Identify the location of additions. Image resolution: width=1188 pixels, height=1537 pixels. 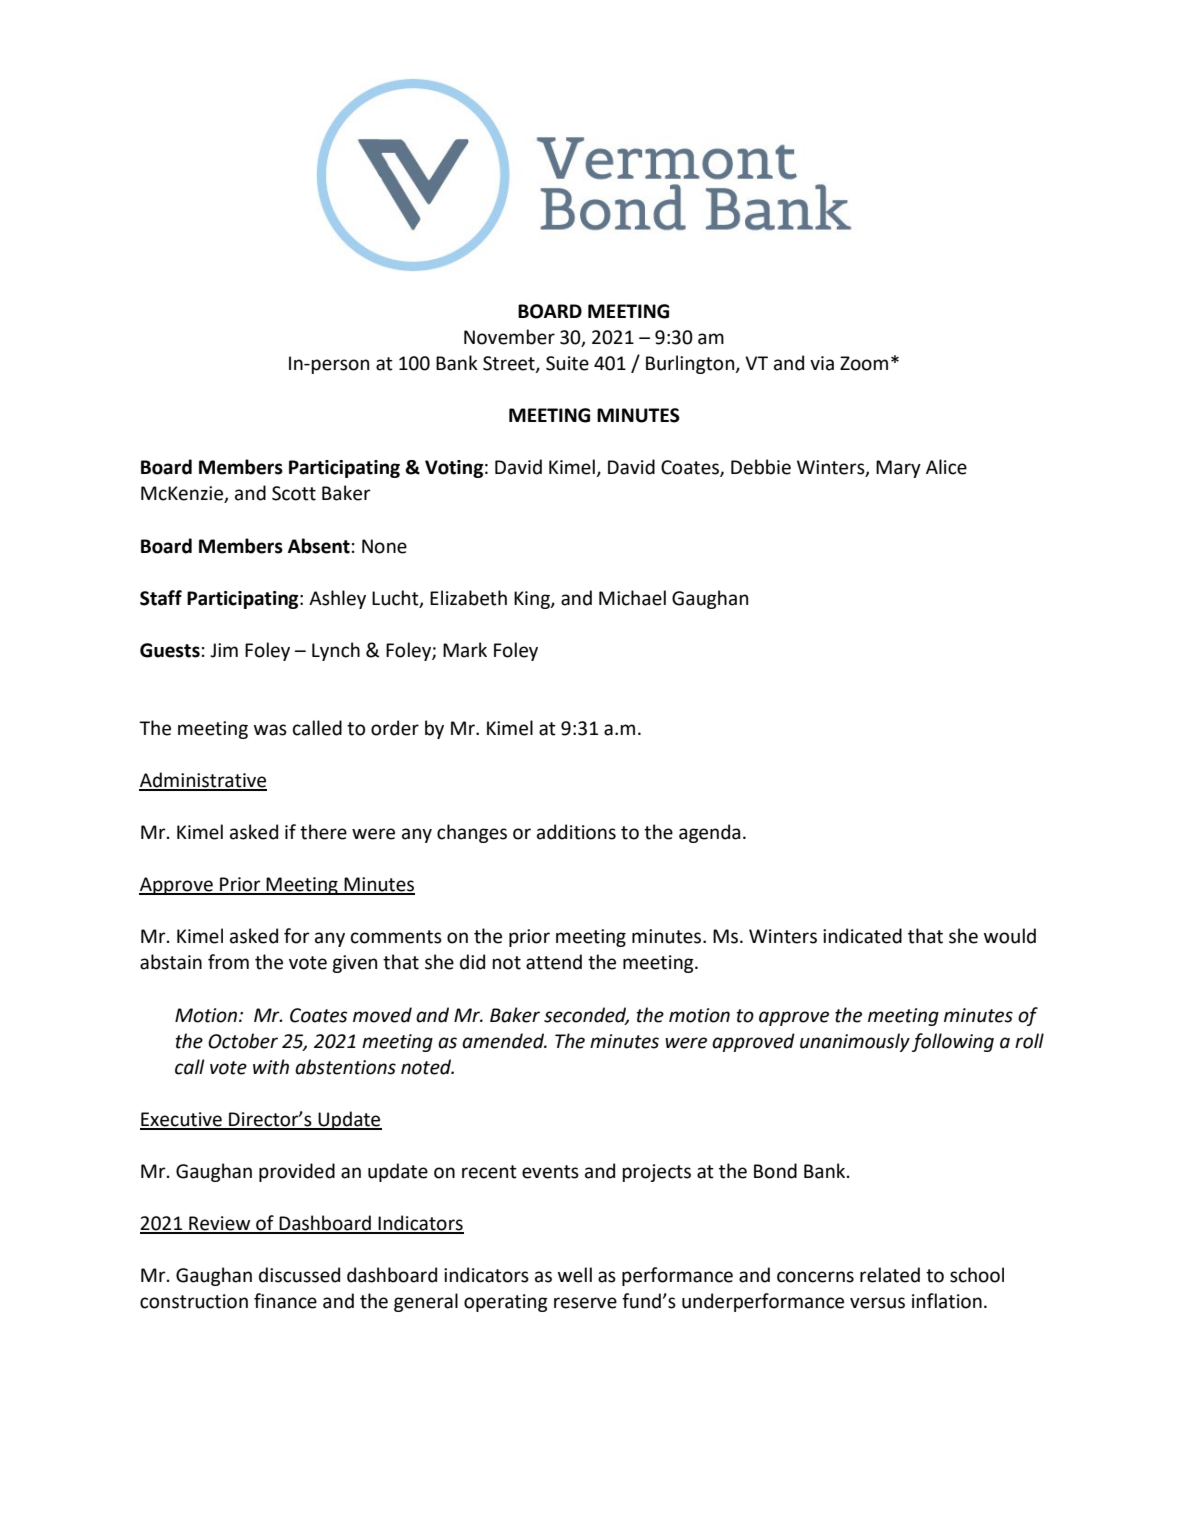
(576, 832).
